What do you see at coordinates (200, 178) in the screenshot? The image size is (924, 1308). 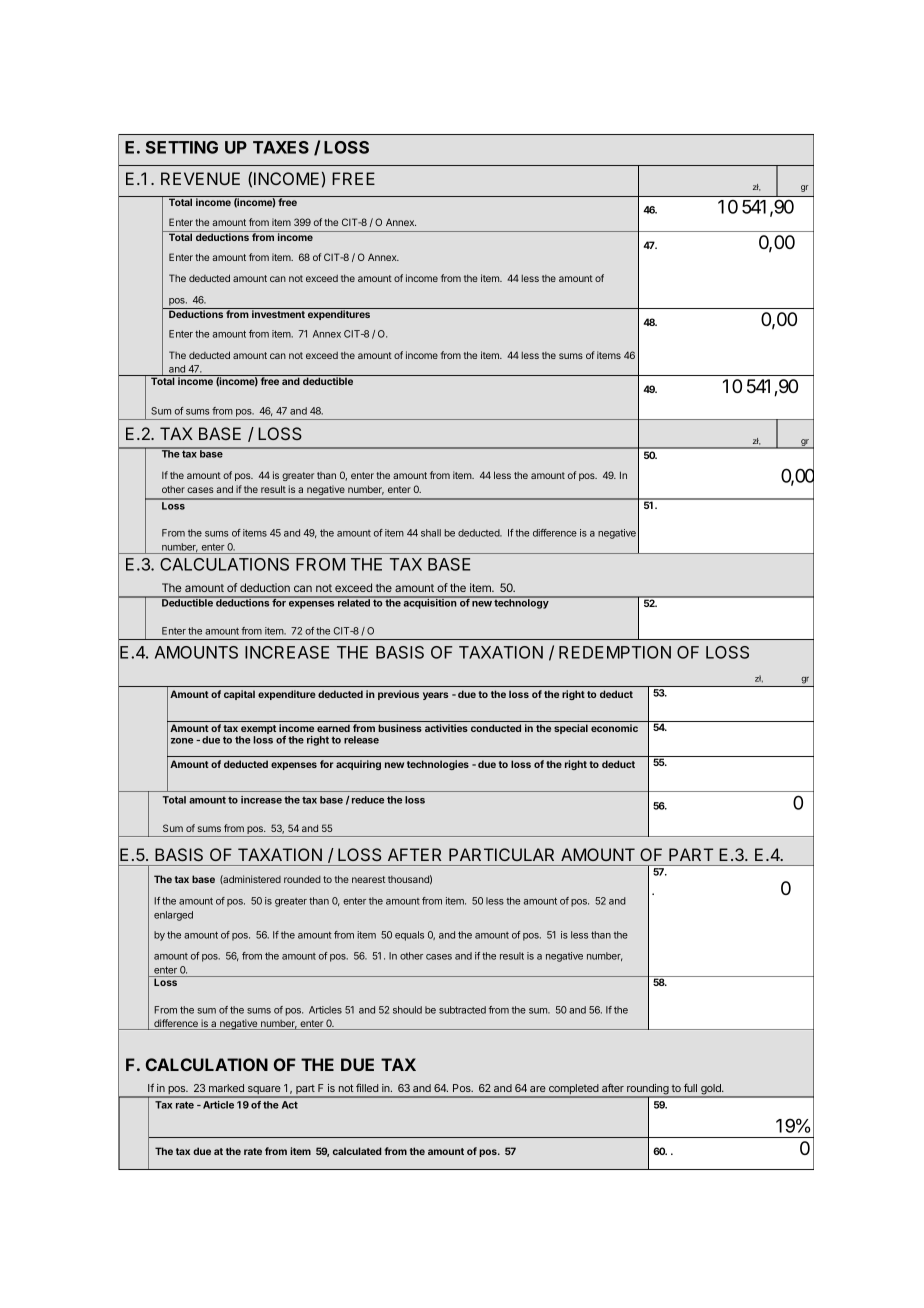 I see `REVENUE` at bounding box center [200, 178].
